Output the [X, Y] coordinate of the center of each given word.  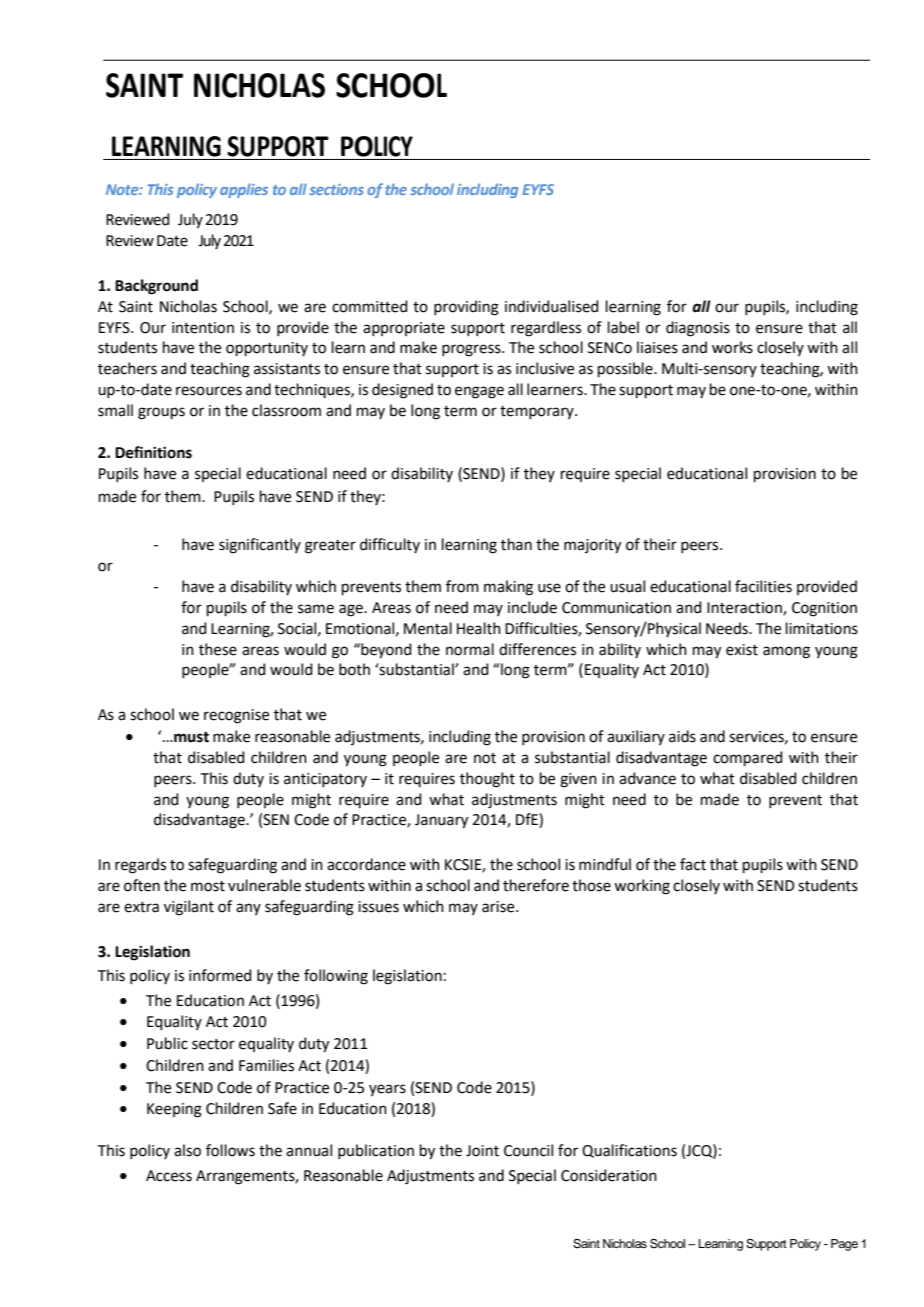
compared [747, 758]
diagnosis [698, 329]
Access [169, 1176]
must [190, 737]
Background [156, 287]
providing [466, 308]
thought [487, 780]
